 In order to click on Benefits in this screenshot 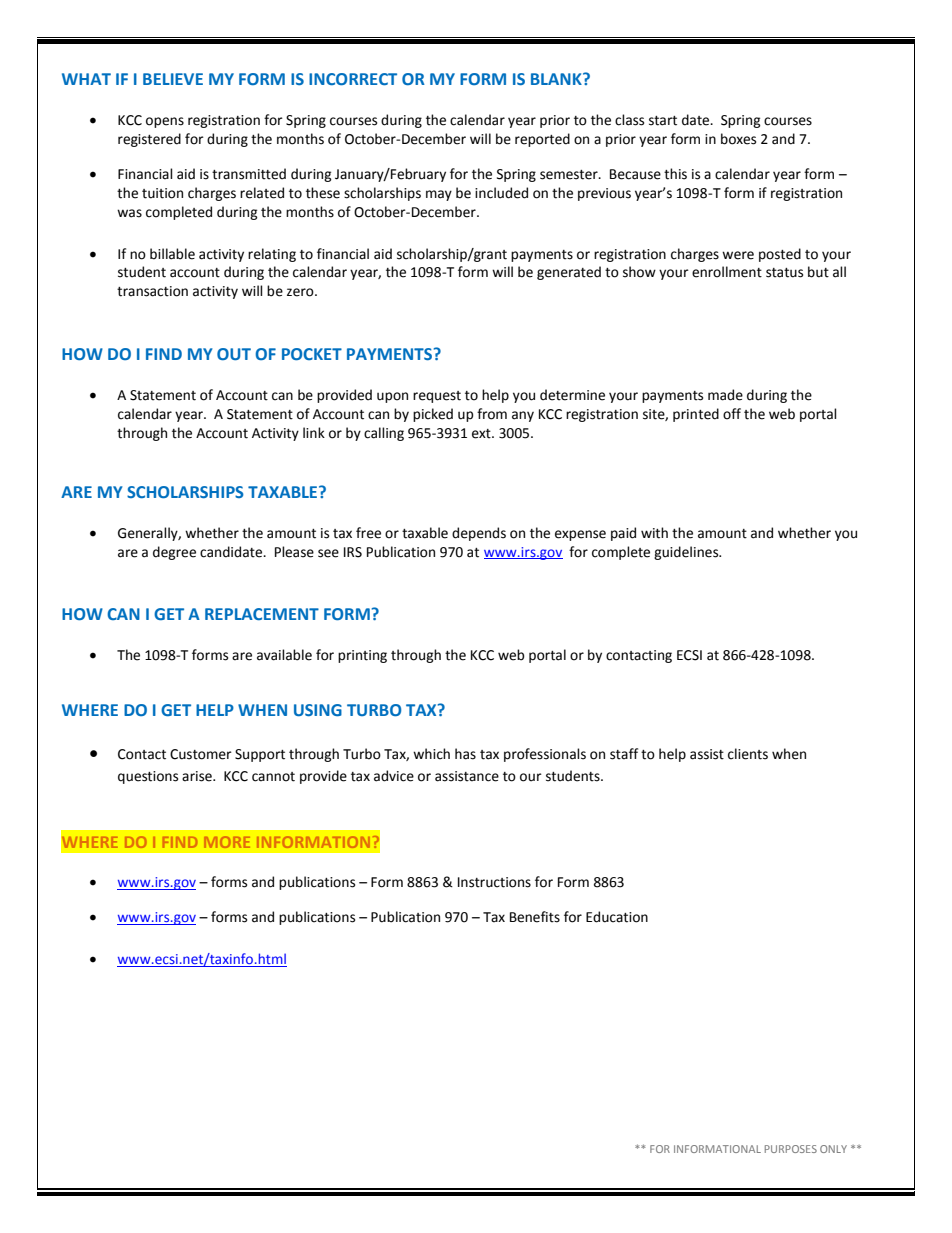, I will do `click(535, 917)`.
